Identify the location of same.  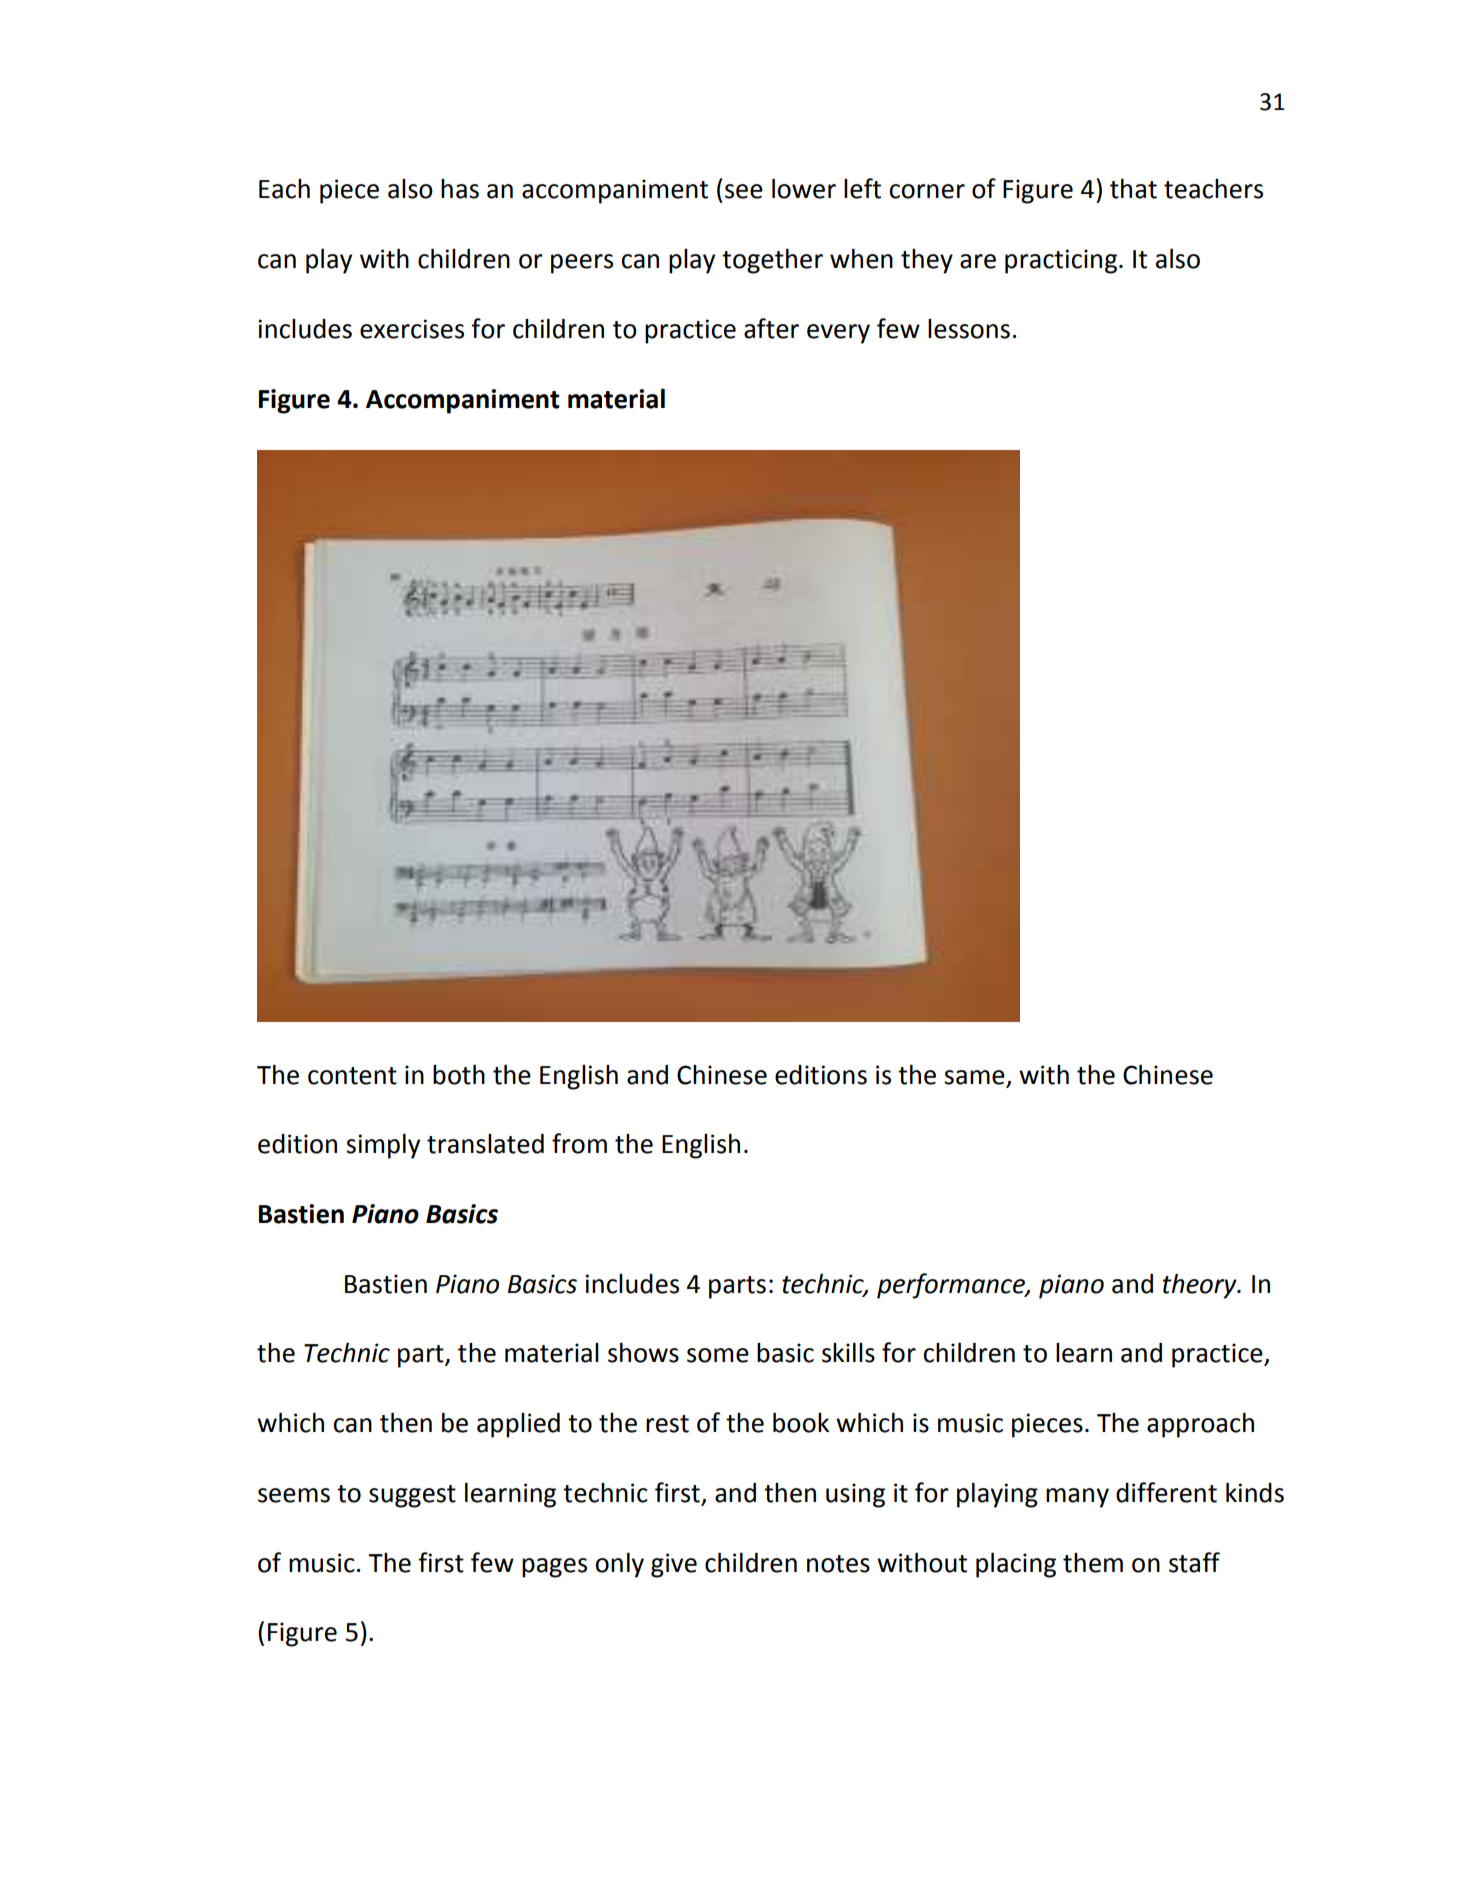
(974, 1077).
